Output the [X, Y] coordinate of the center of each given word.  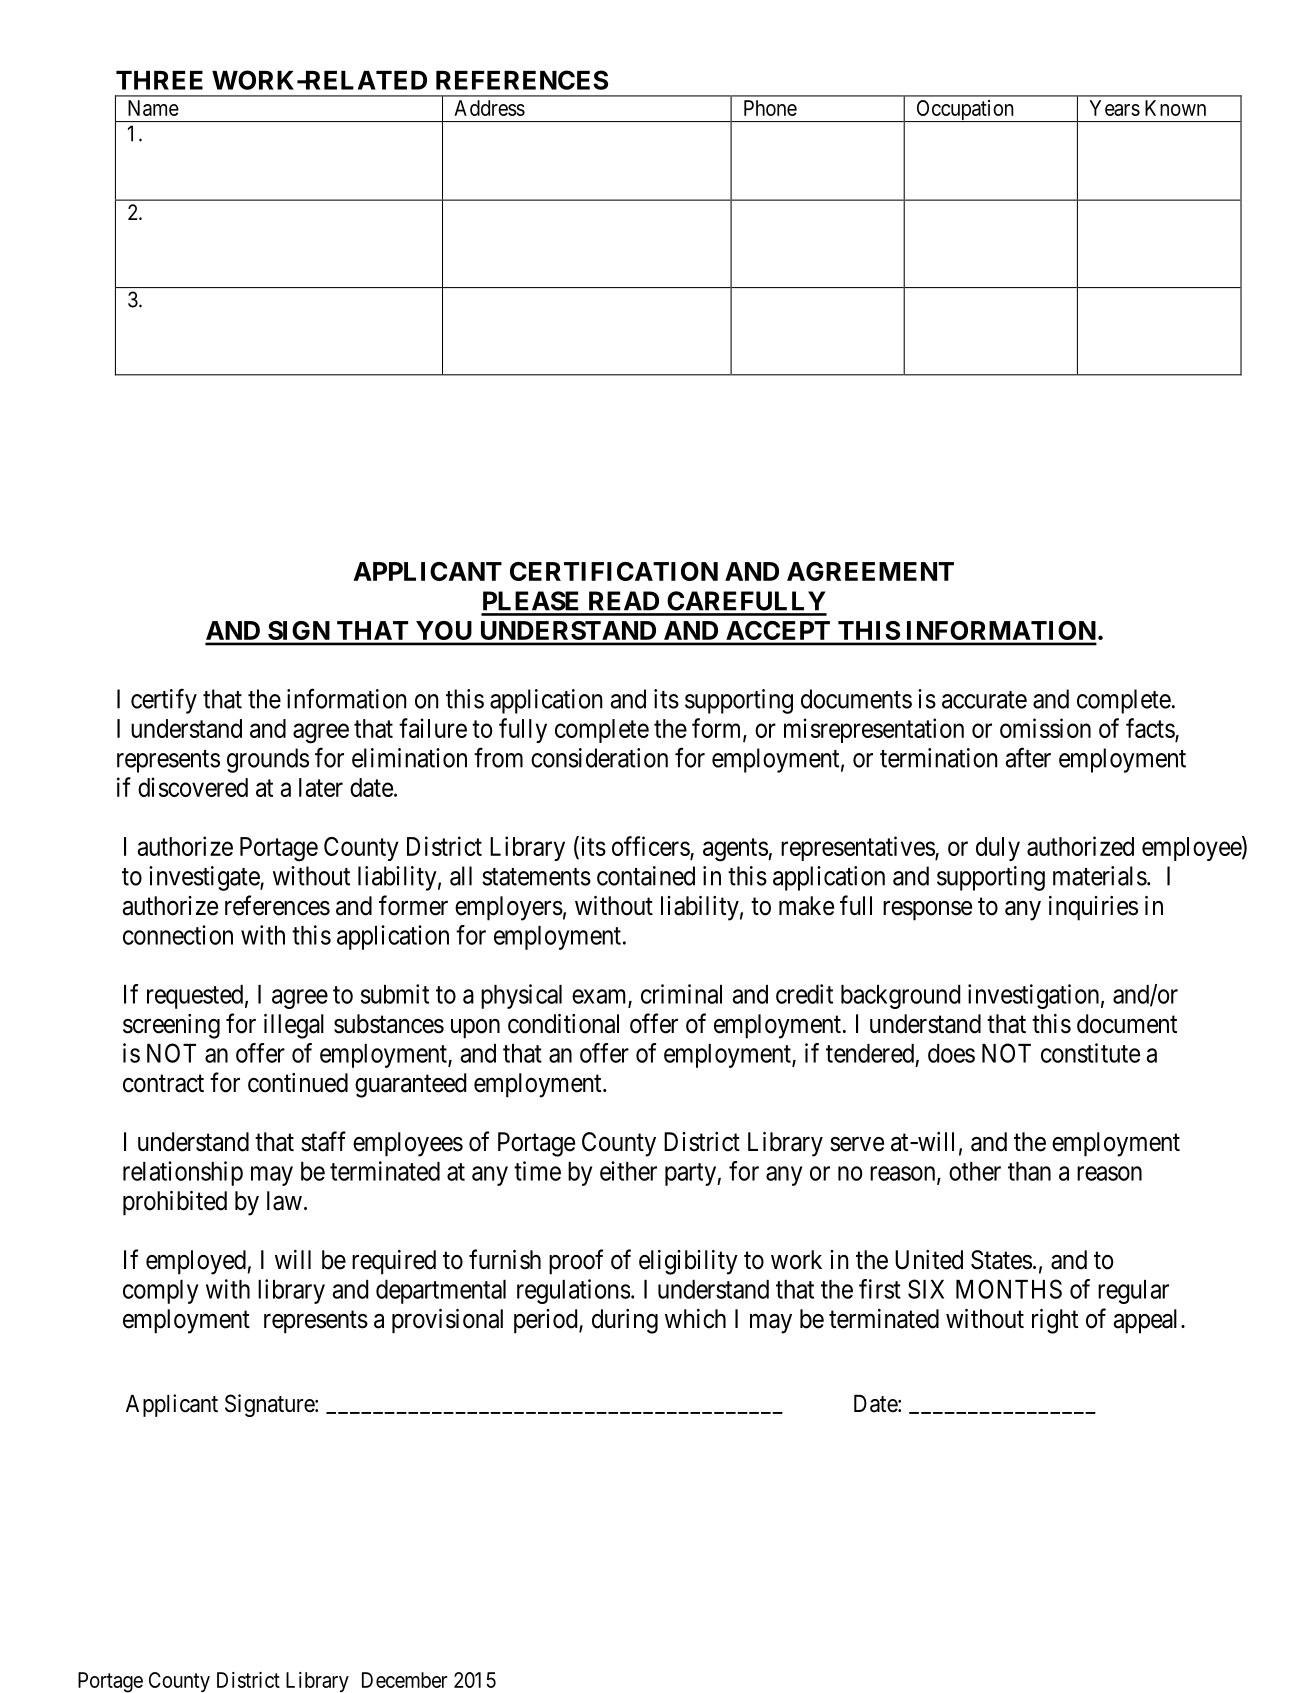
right [1055, 1321]
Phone [770, 108]
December [404, 1680]
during [625, 1321]
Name [153, 108]
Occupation [965, 111]
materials [1100, 876]
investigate [205, 878]
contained [646, 876]
